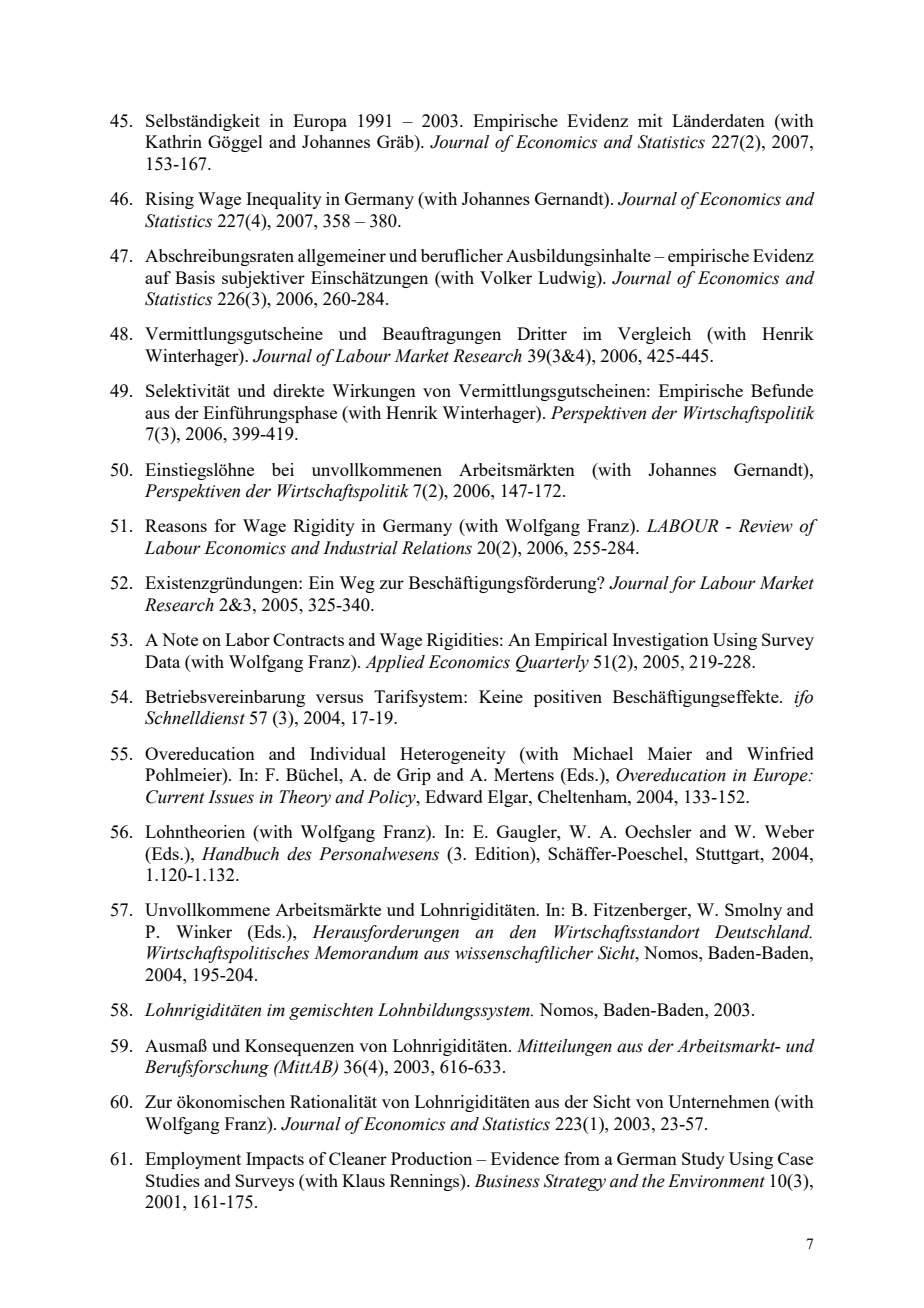 This page has height=1308, width=924. Describe the element at coordinates (729, 855) in the page. I see `Stuttgart` at that location.
